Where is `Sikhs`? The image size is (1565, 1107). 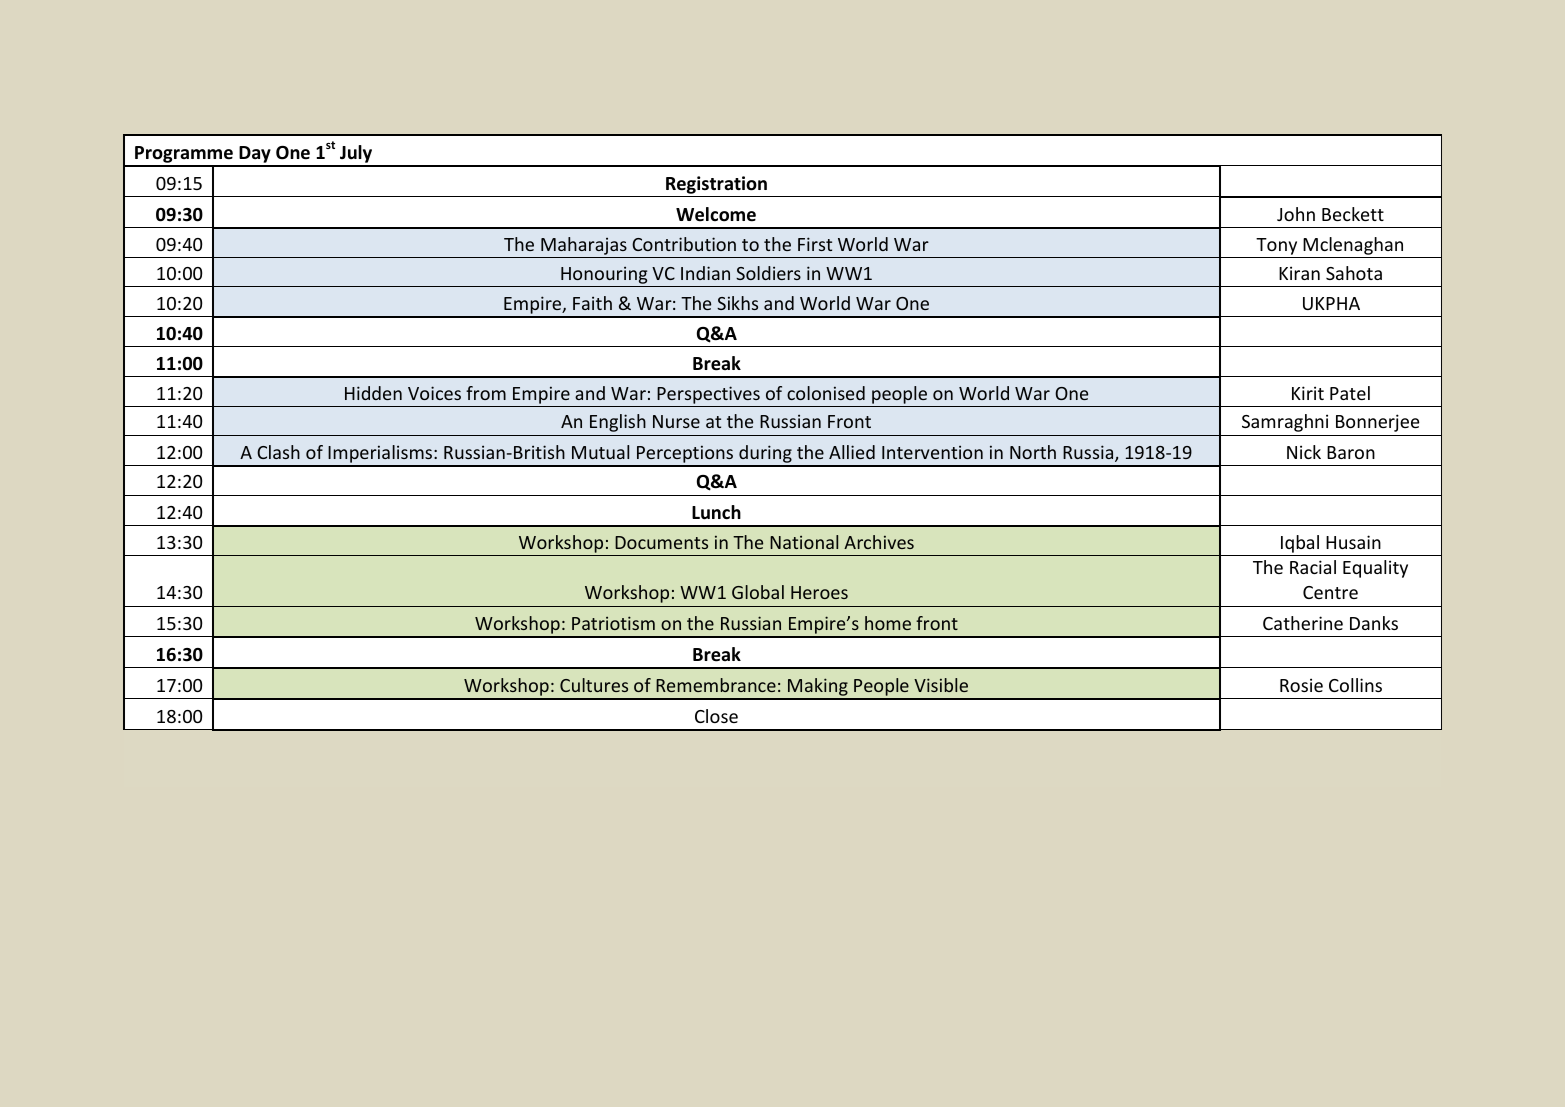
Sikhs is located at coordinates (737, 303).
